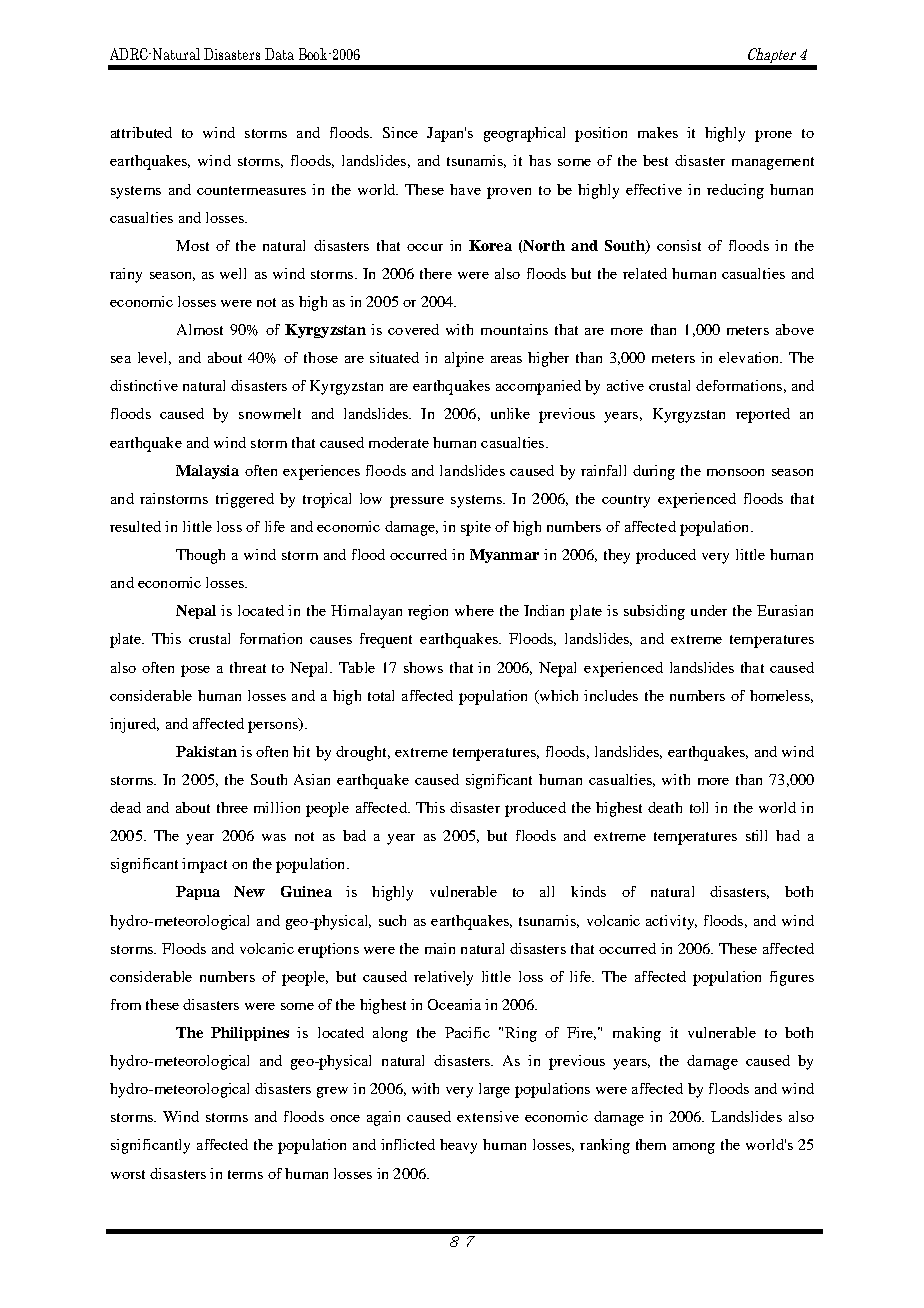  I want to click on terms, so click(245, 1174).
